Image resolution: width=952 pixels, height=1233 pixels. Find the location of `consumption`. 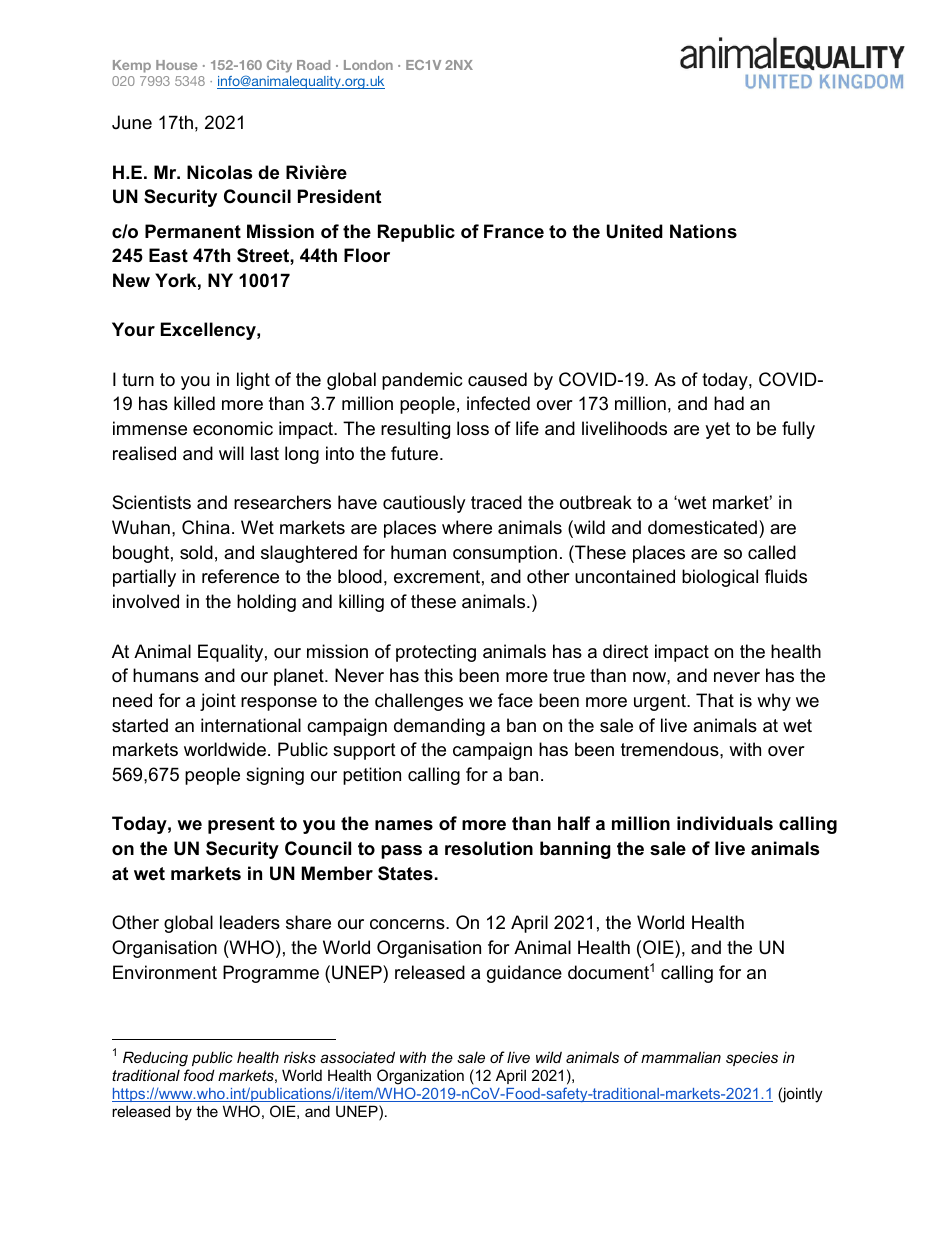

consumption is located at coordinates (505, 554).
